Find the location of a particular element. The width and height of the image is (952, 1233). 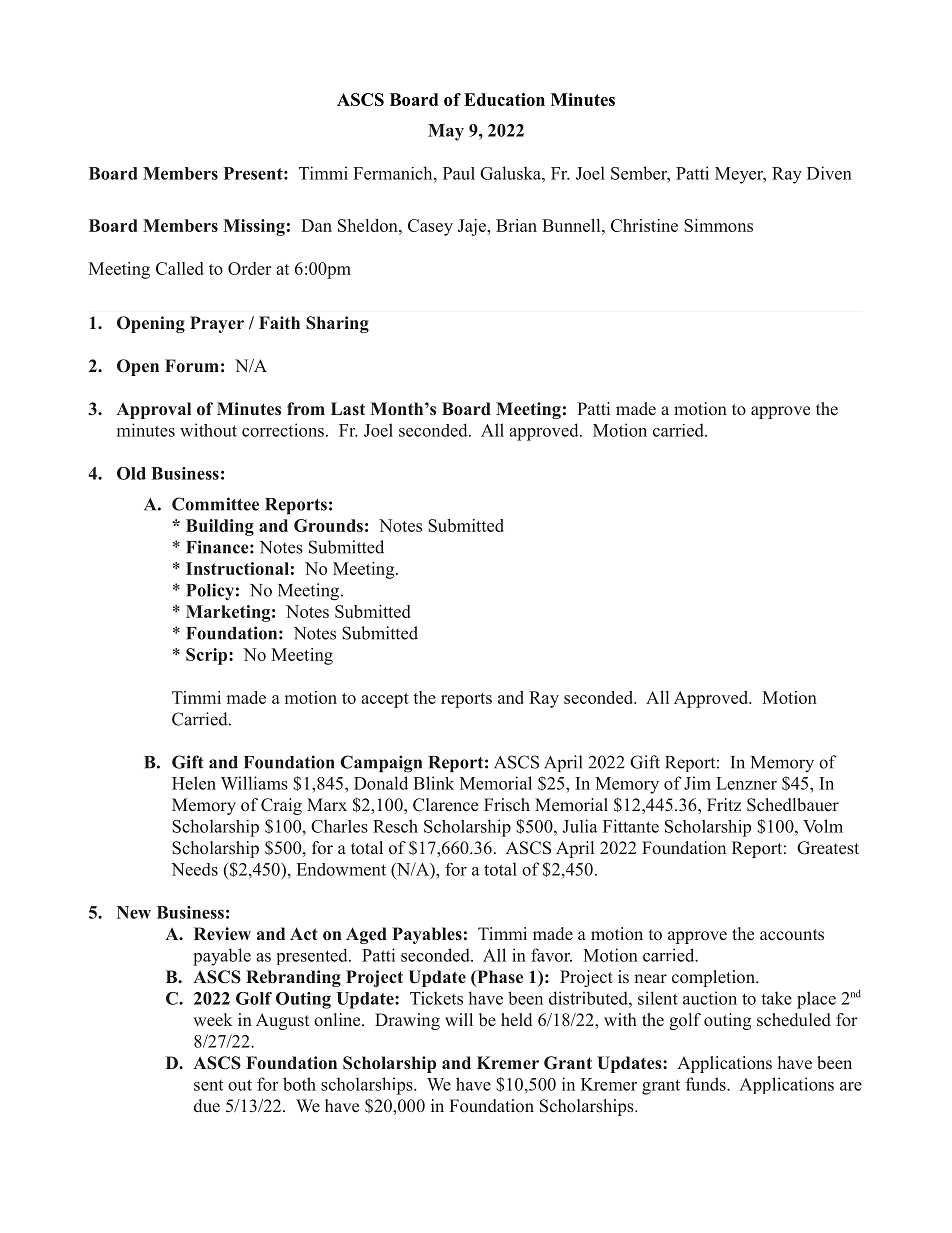

Simmons is located at coordinates (718, 225).
